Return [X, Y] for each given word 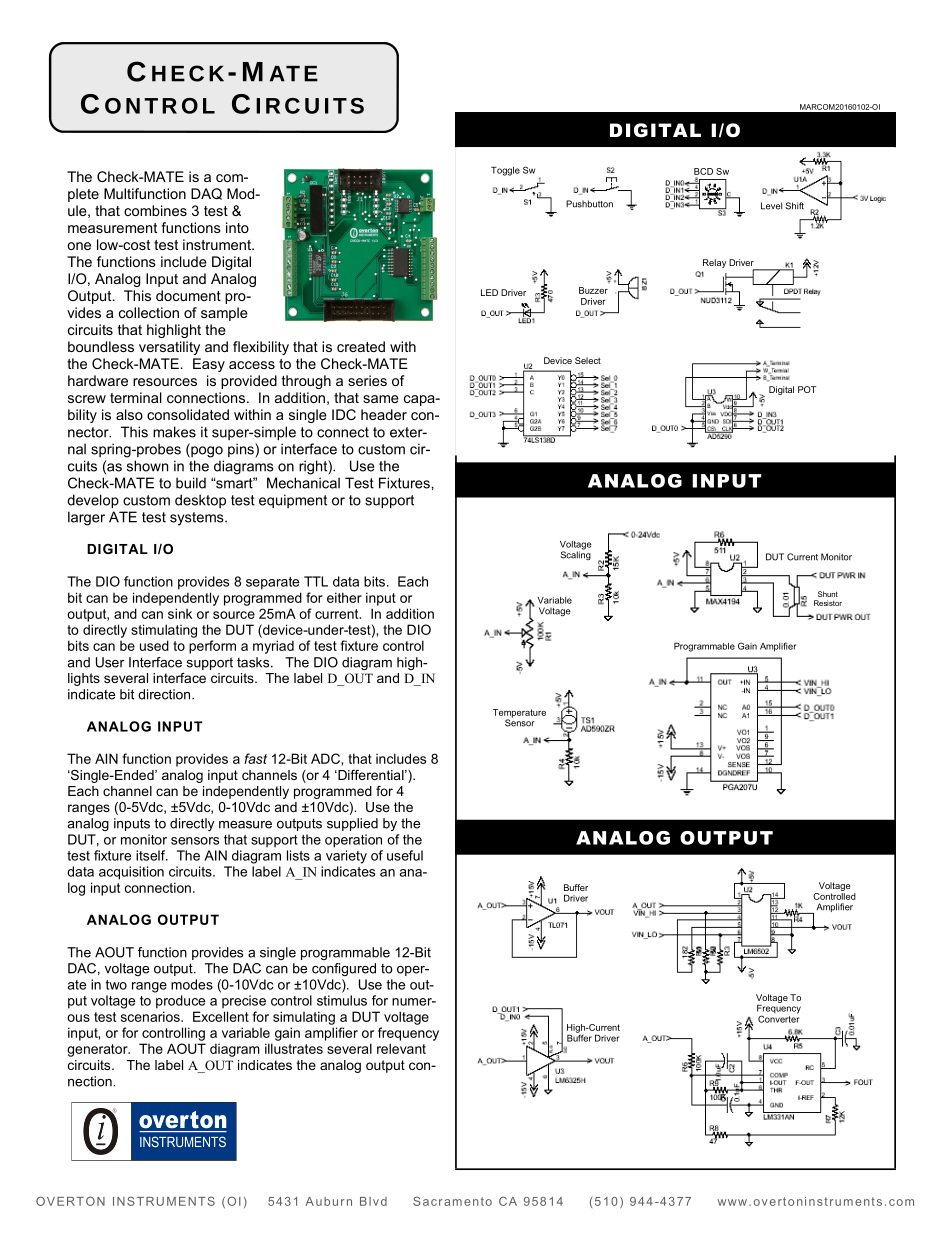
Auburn [329, 1201]
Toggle [505, 171]
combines [155, 210]
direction [165, 694]
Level [771, 206]
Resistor [828, 603]
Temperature [519, 714]
